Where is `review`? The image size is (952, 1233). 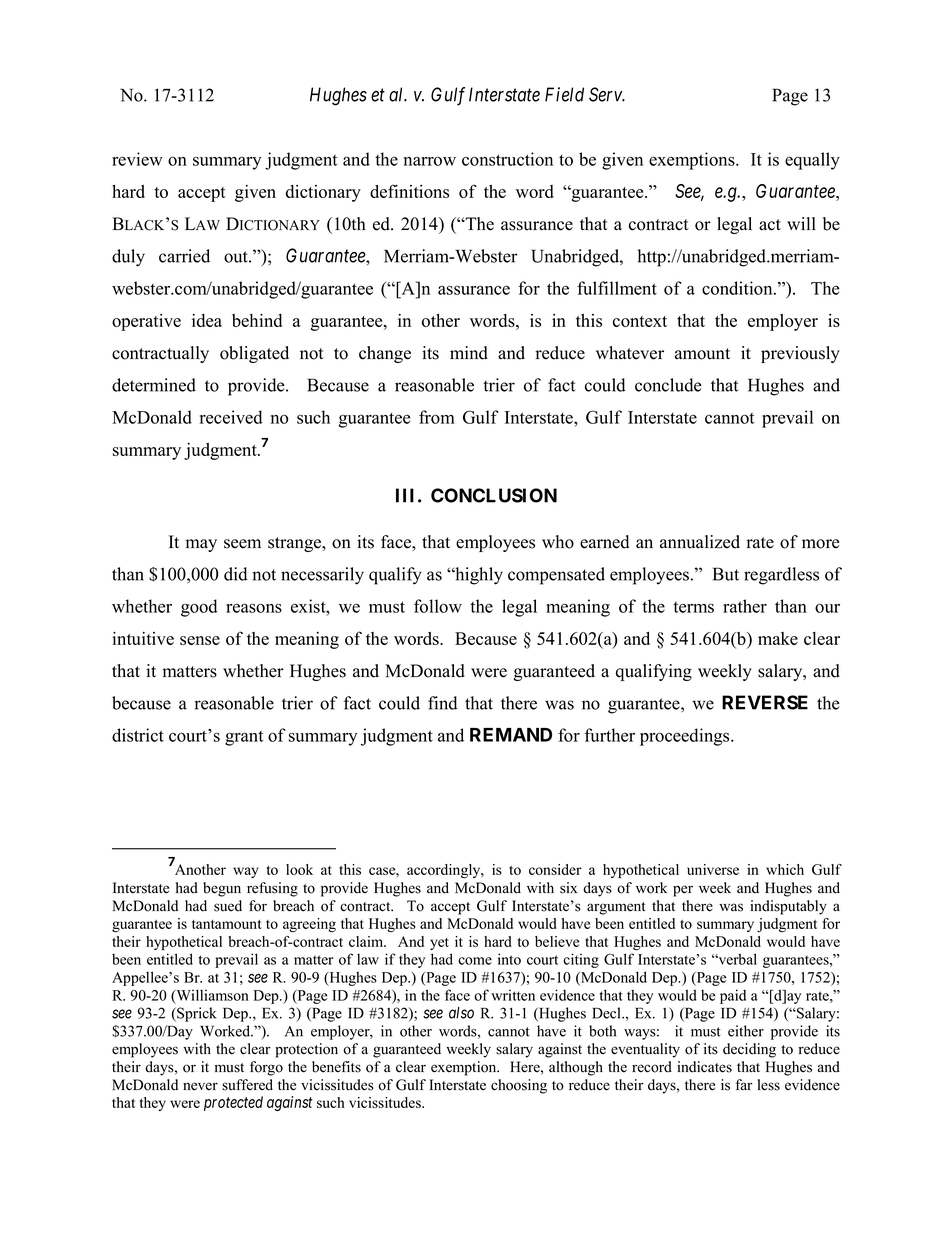 review is located at coordinates (137, 159).
